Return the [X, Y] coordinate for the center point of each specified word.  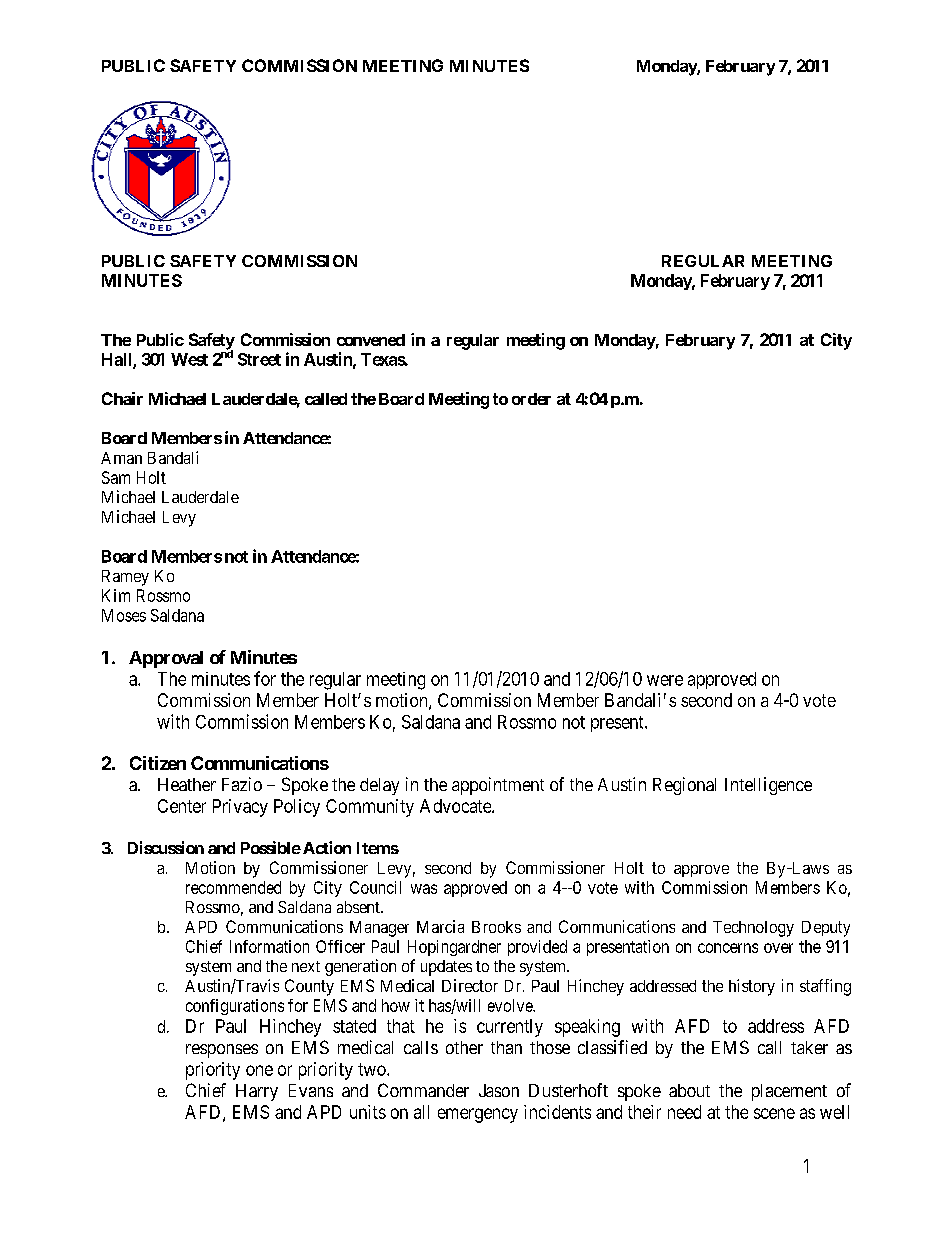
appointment [498, 786]
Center [182, 806]
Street [259, 359]
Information [269, 946]
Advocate [456, 806]
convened [371, 340]
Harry [257, 1092]
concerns [728, 948]
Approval [166, 659]
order [531, 399]
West [189, 359]
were [665, 680]
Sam [116, 477]
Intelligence [768, 786]
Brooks [496, 927]
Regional [684, 786]
